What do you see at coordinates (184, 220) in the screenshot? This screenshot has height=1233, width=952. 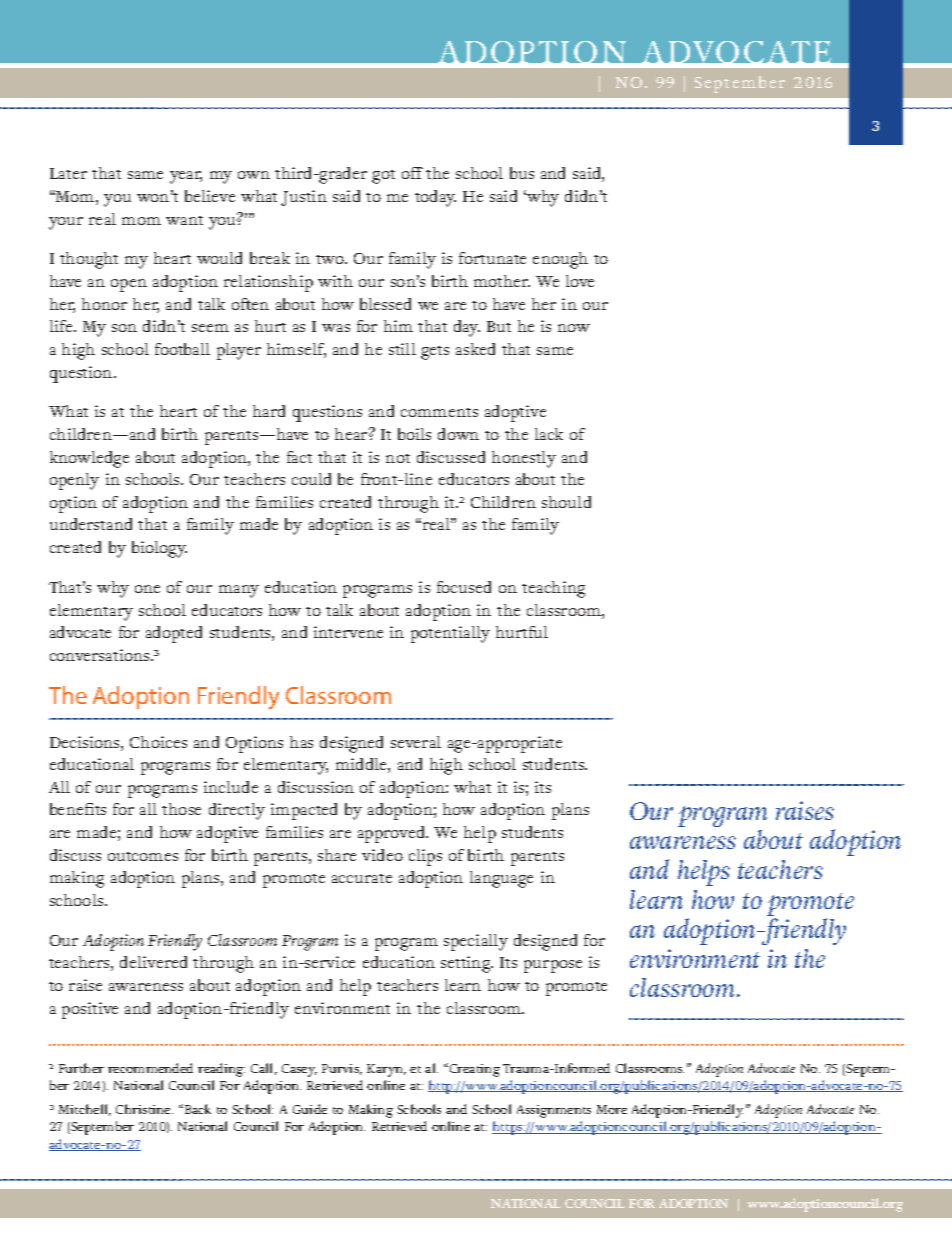 I see `want` at bounding box center [184, 220].
